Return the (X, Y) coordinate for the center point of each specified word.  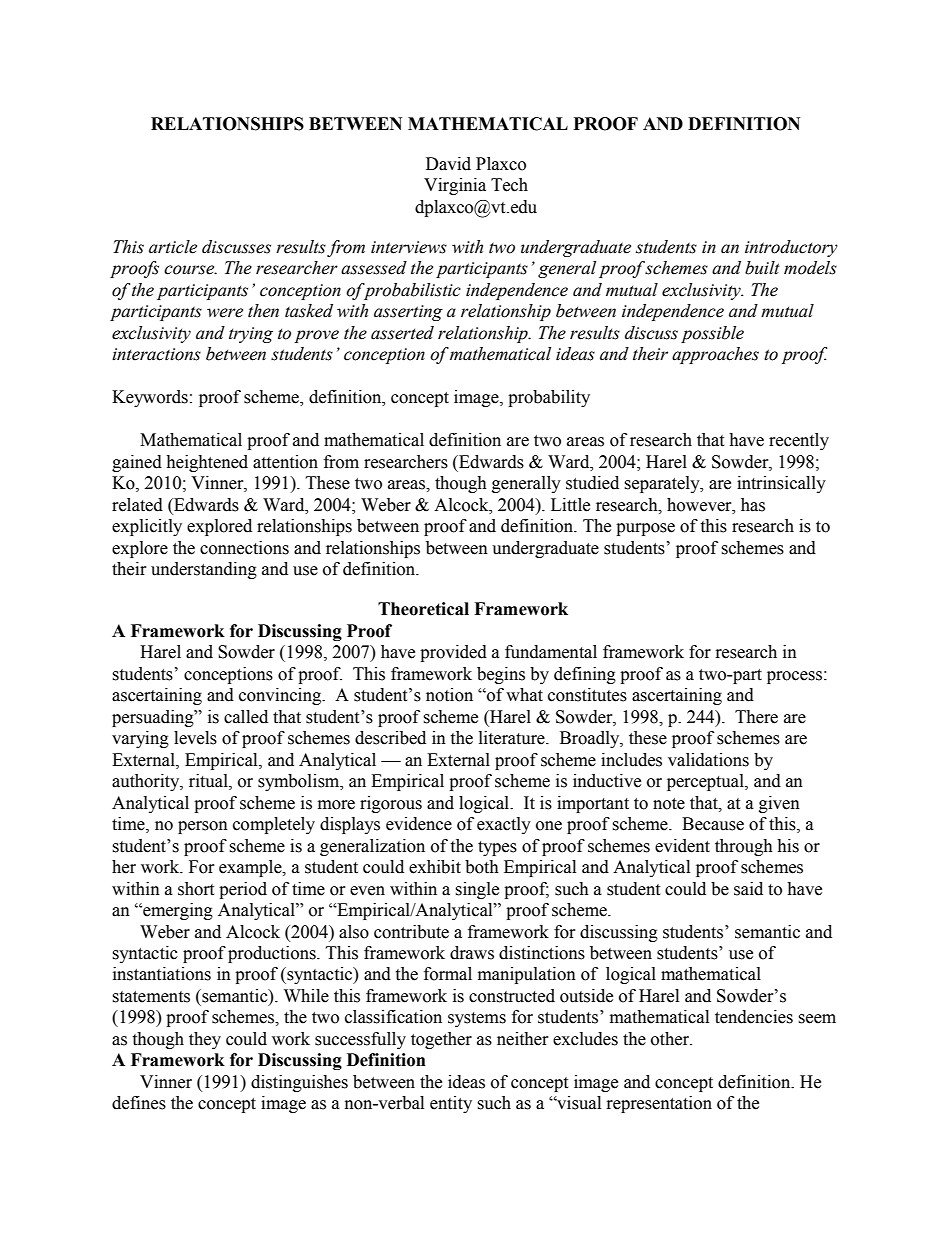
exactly (504, 825)
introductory (791, 248)
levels (195, 738)
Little (570, 505)
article (173, 247)
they (205, 1040)
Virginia (455, 186)
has (753, 505)
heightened (207, 463)
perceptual (706, 782)
